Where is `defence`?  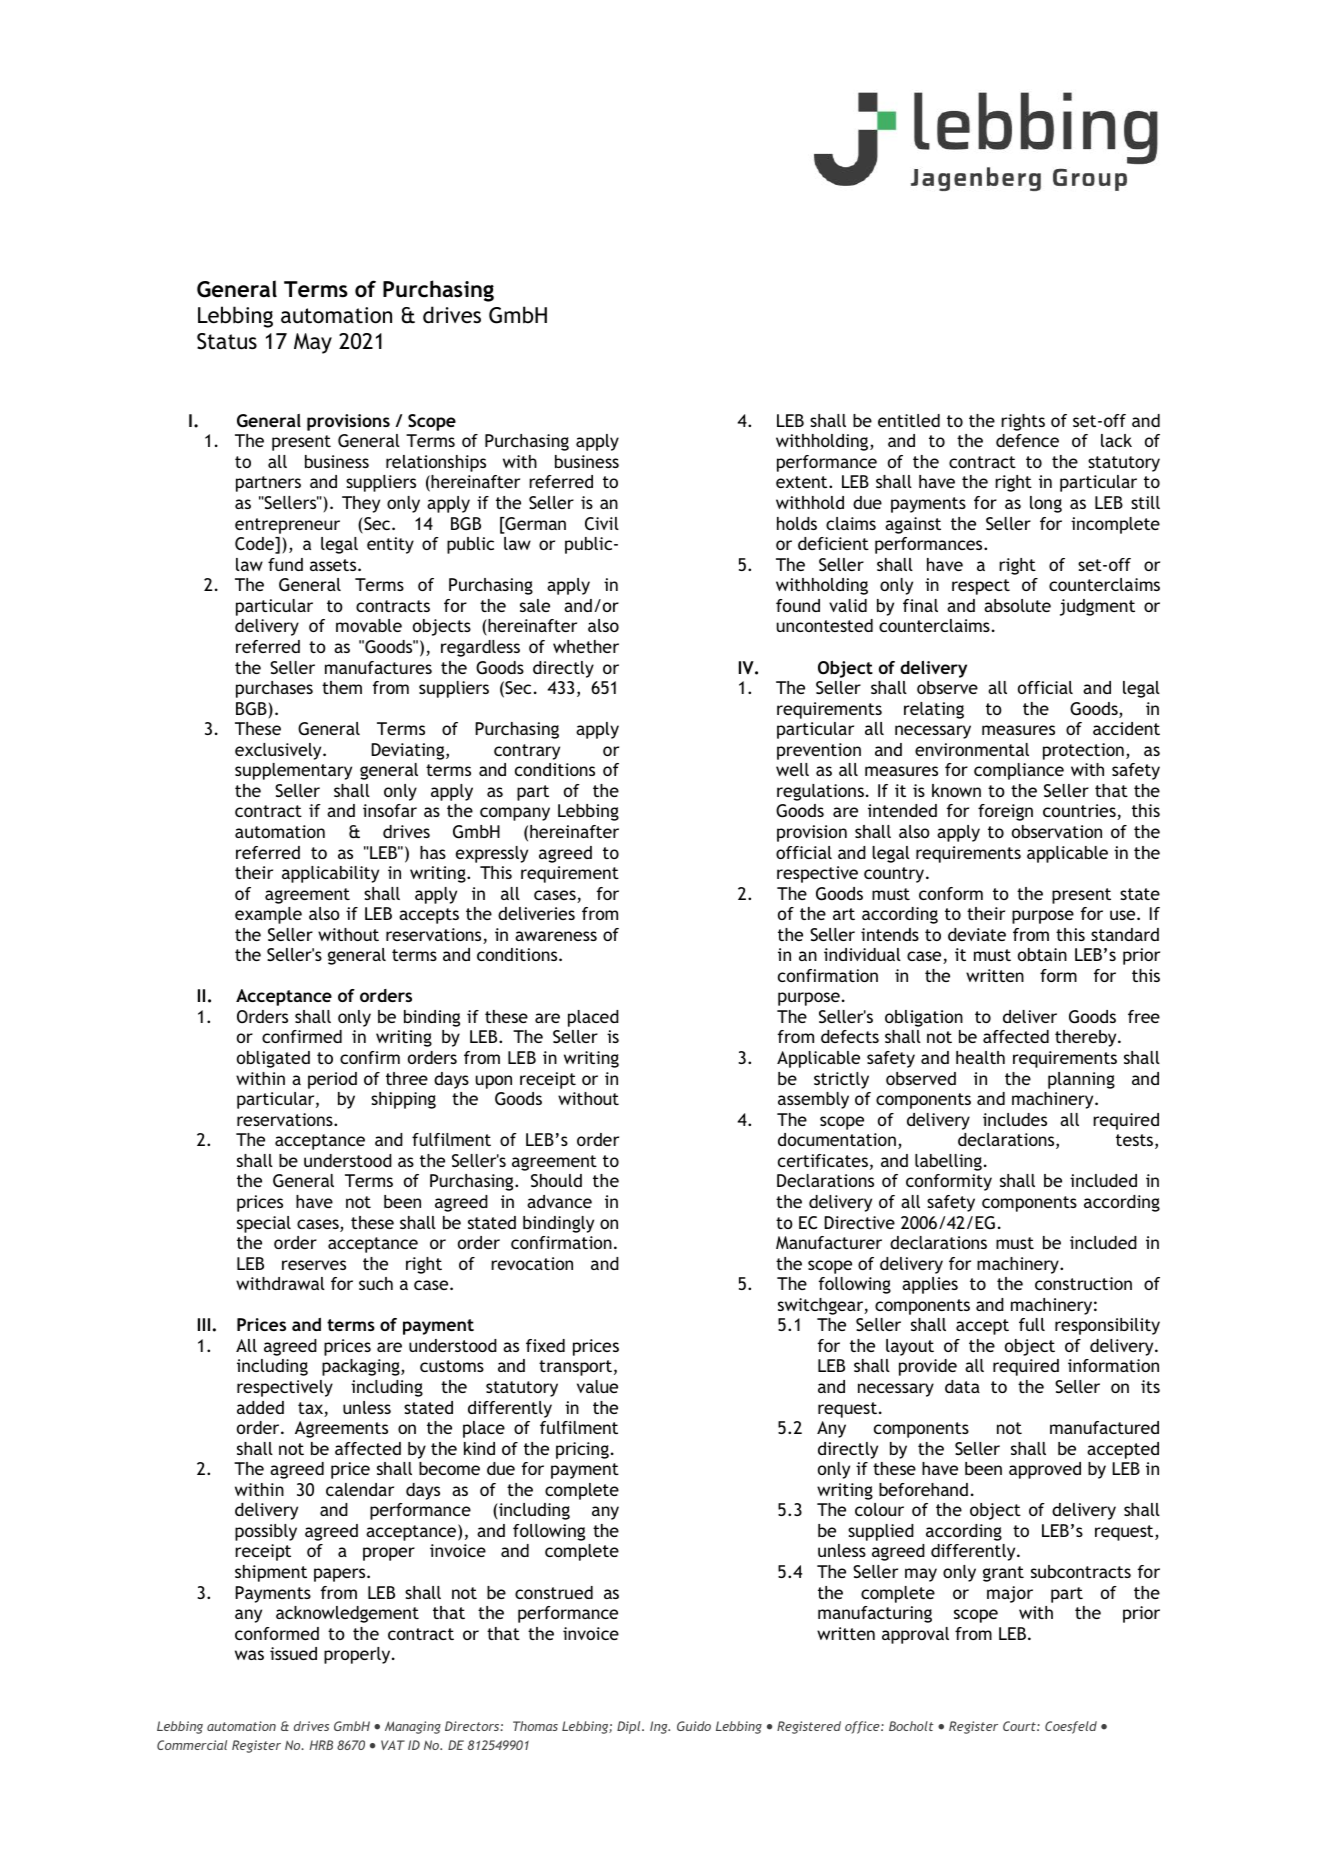
defence is located at coordinates (1027, 440).
